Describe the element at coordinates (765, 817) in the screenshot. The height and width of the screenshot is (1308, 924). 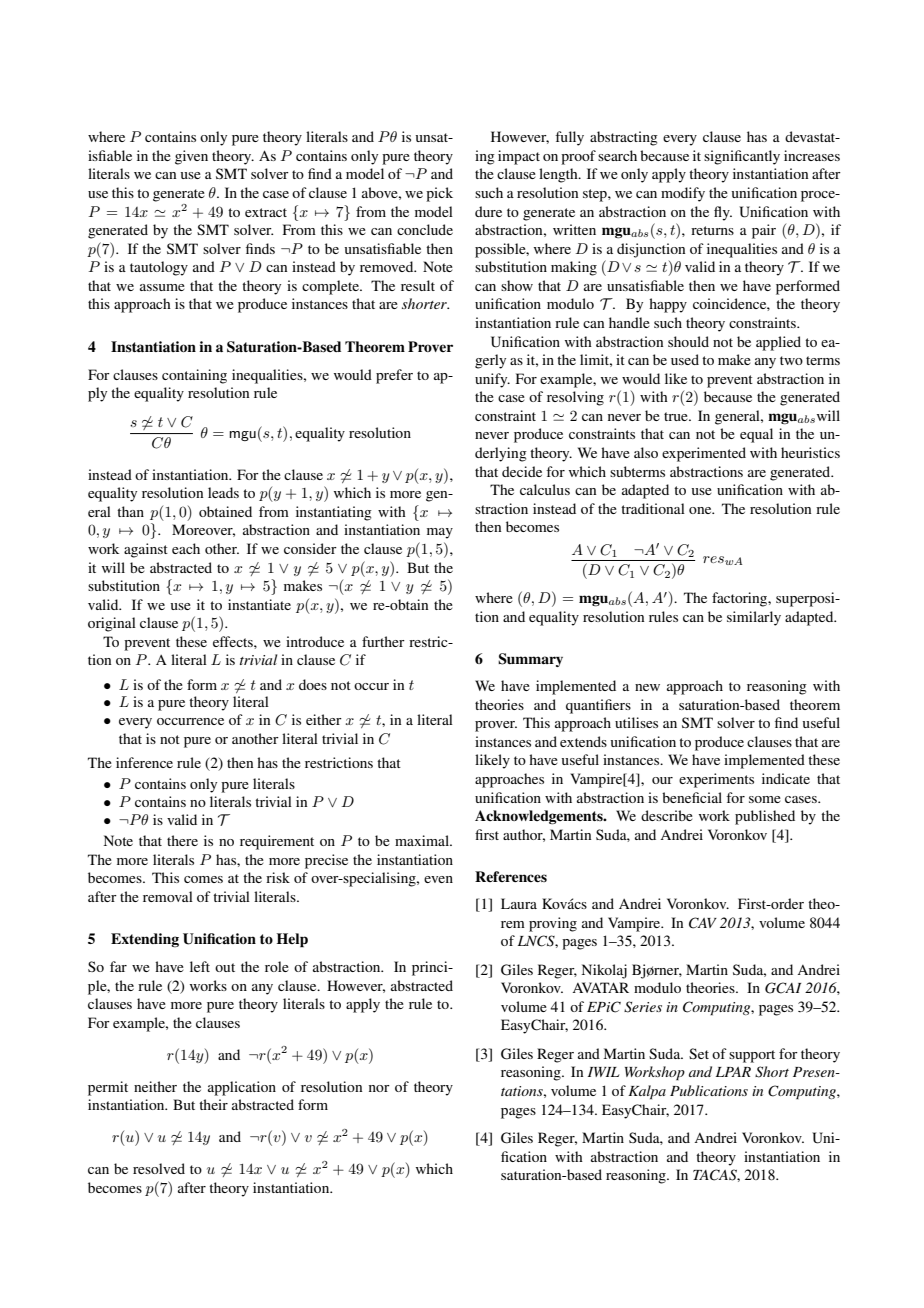
I see `published` at that location.
